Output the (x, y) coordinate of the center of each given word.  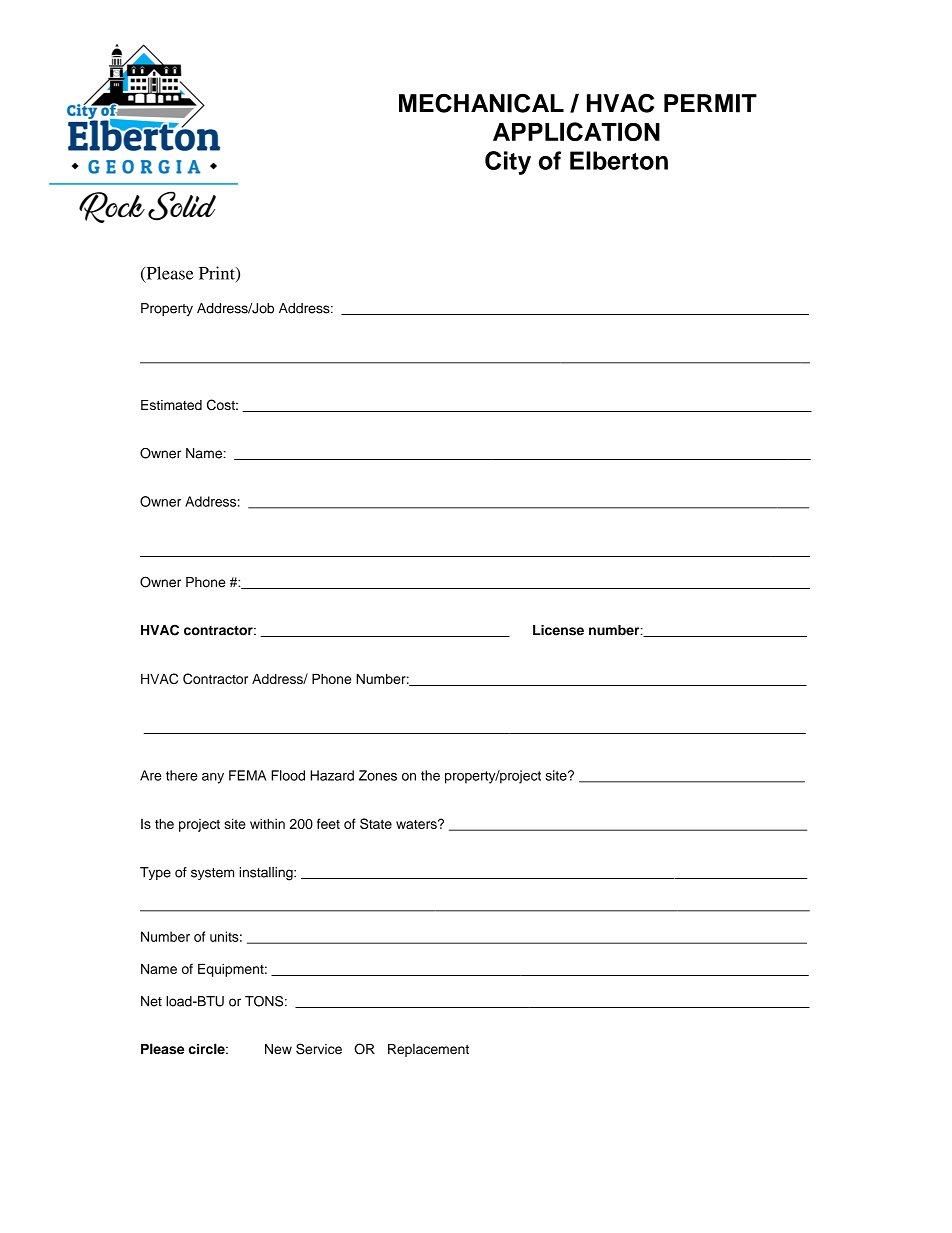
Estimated (171, 405)
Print (218, 274)
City (508, 163)
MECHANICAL (481, 103)
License (558, 630)
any (213, 778)
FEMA (247, 775)
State (376, 823)
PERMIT (710, 103)
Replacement (428, 1050)
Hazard (332, 775)
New (278, 1049)
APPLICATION (576, 131)
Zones (378, 775)
